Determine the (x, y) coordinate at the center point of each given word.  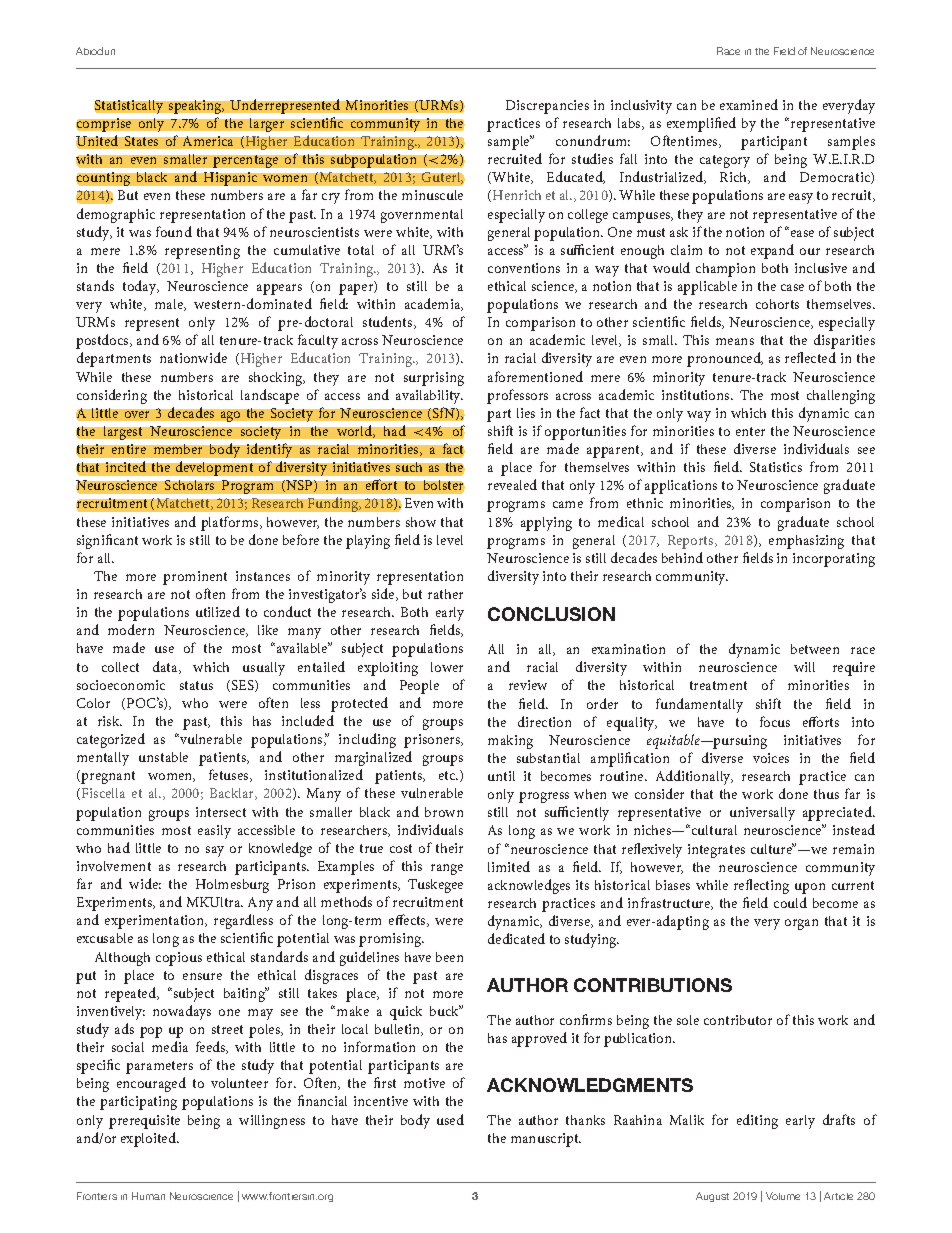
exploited (149, 1139)
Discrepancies (547, 107)
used (450, 1119)
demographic (116, 215)
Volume (783, 1196)
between (815, 649)
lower (447, 667)
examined (749, 104)
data (166, 667)
